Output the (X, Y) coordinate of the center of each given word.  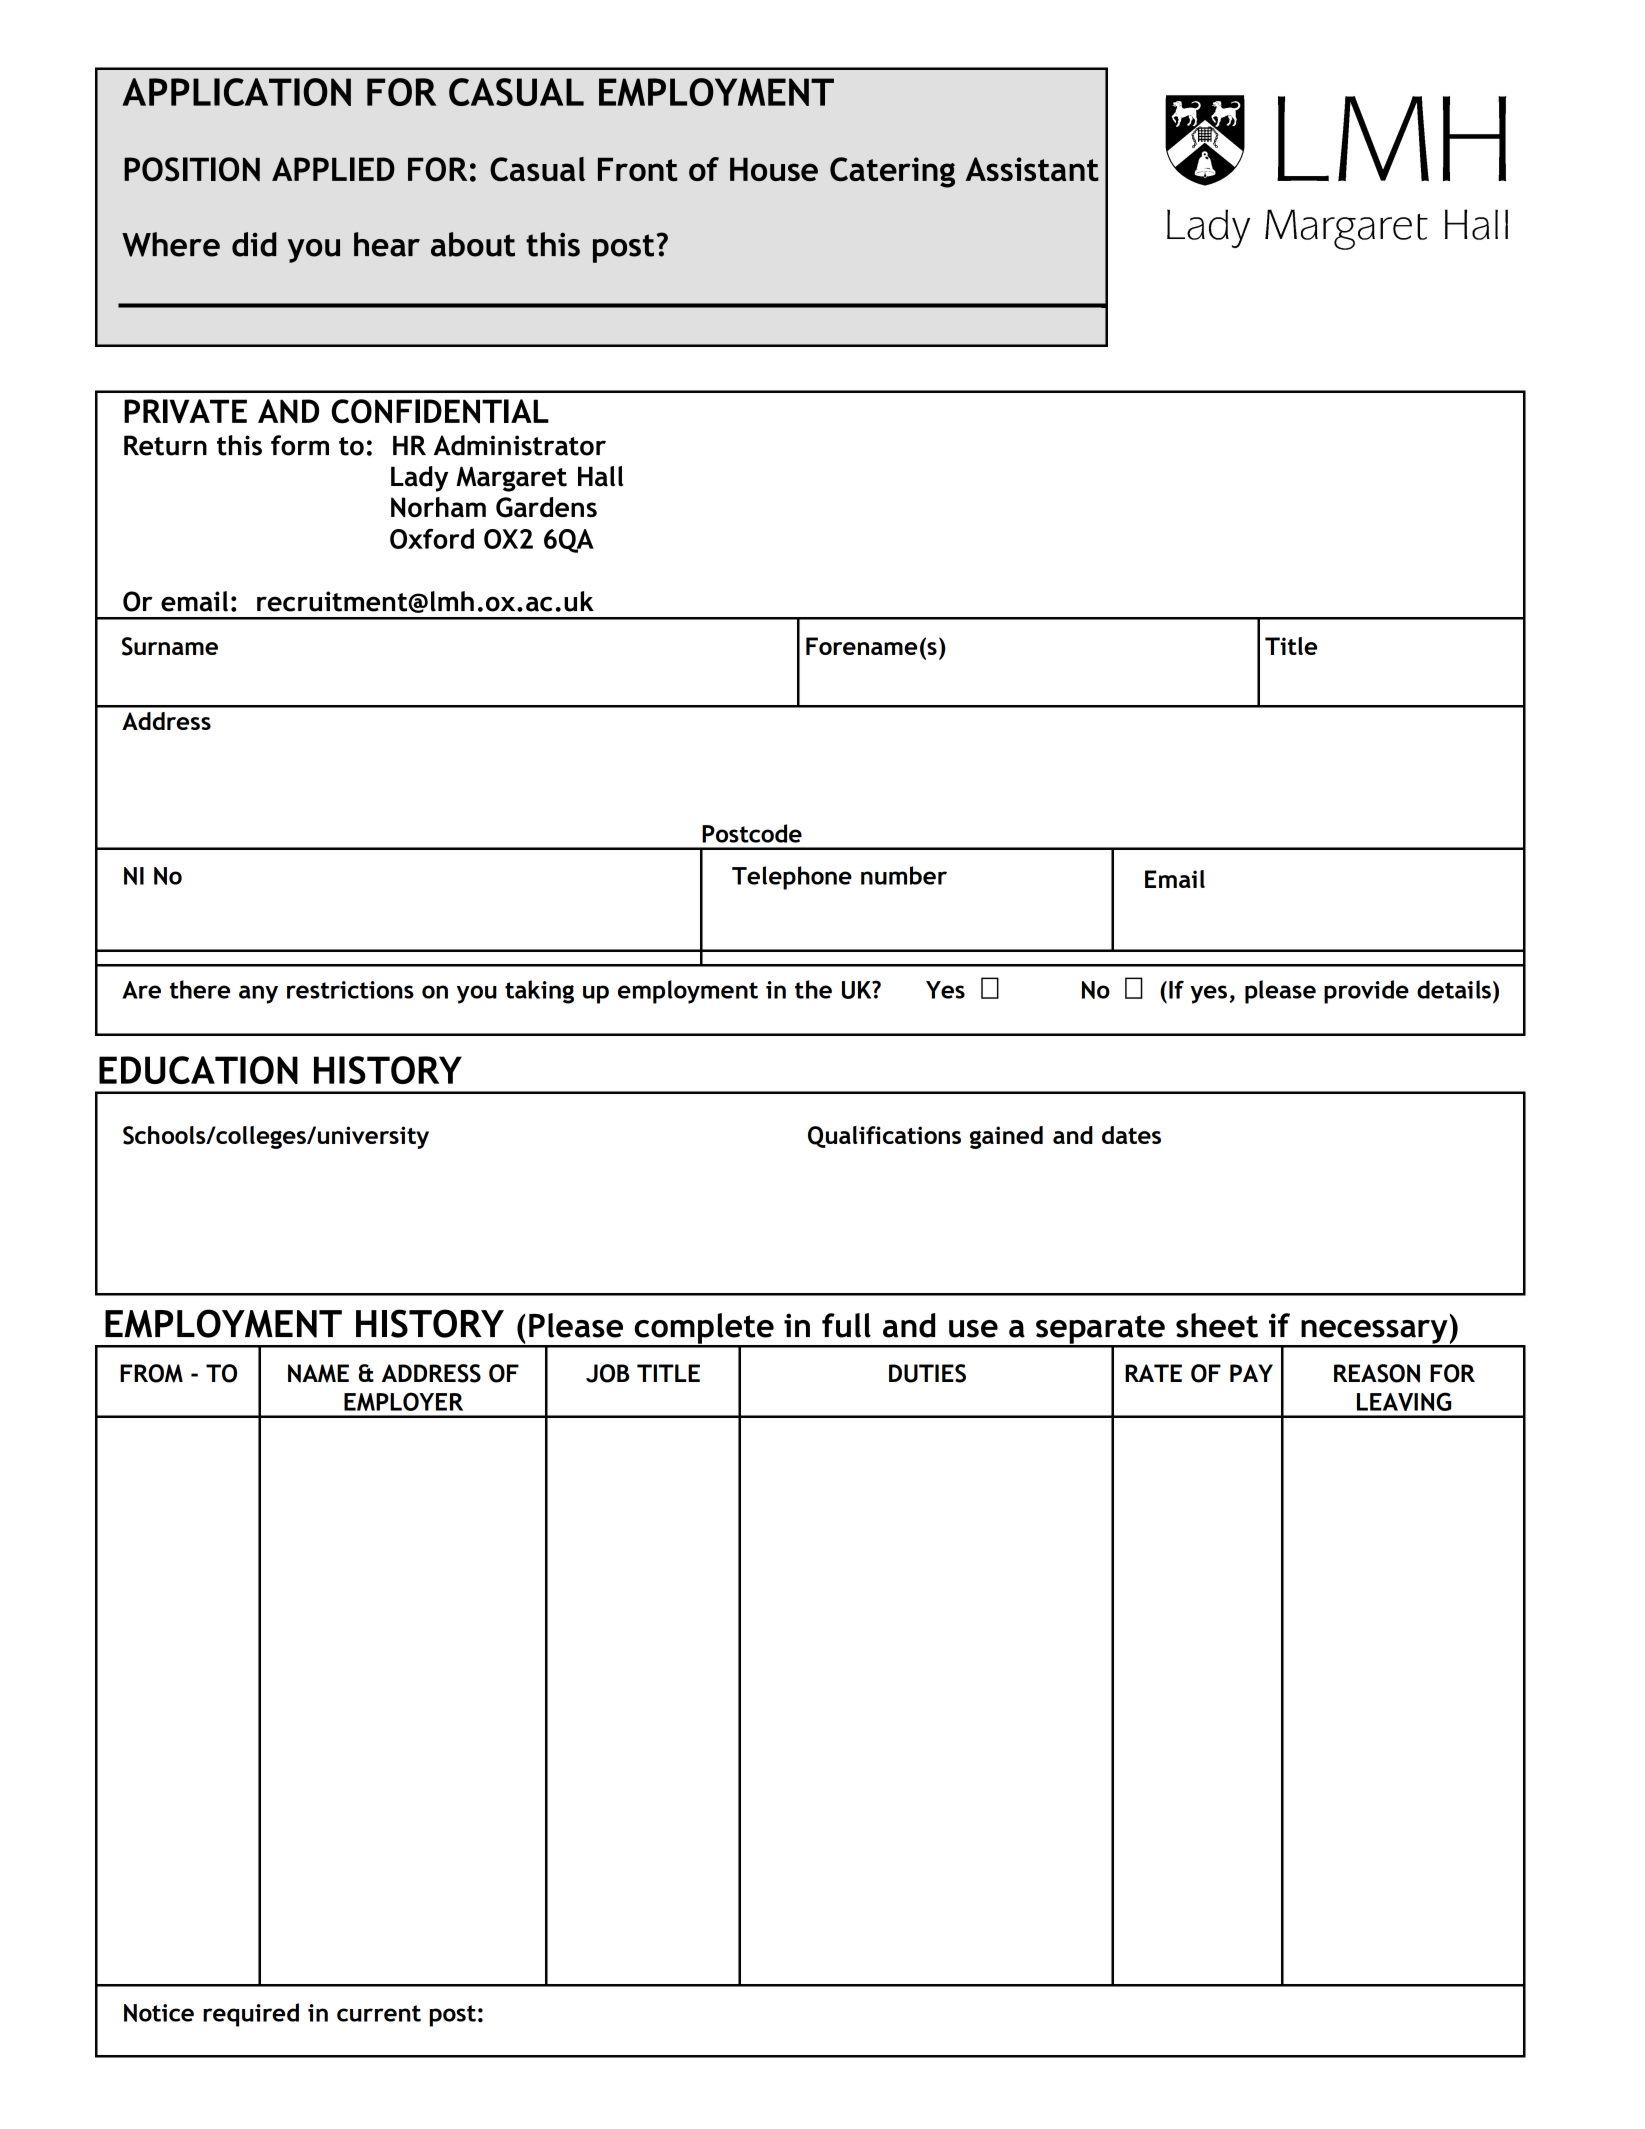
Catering (892, 172)
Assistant (1032, 169)
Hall (600, 476)
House (774, 169)
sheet (1217, 1325)
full (846, 1325)
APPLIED (333, 169)
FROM (151, 1373)
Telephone (792, 878)
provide (1366, 992)
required (251, 2015)
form (300, 445)
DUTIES (927, 1373)
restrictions (350, 990)
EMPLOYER (403, 1401)
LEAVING (1404, 1401)
